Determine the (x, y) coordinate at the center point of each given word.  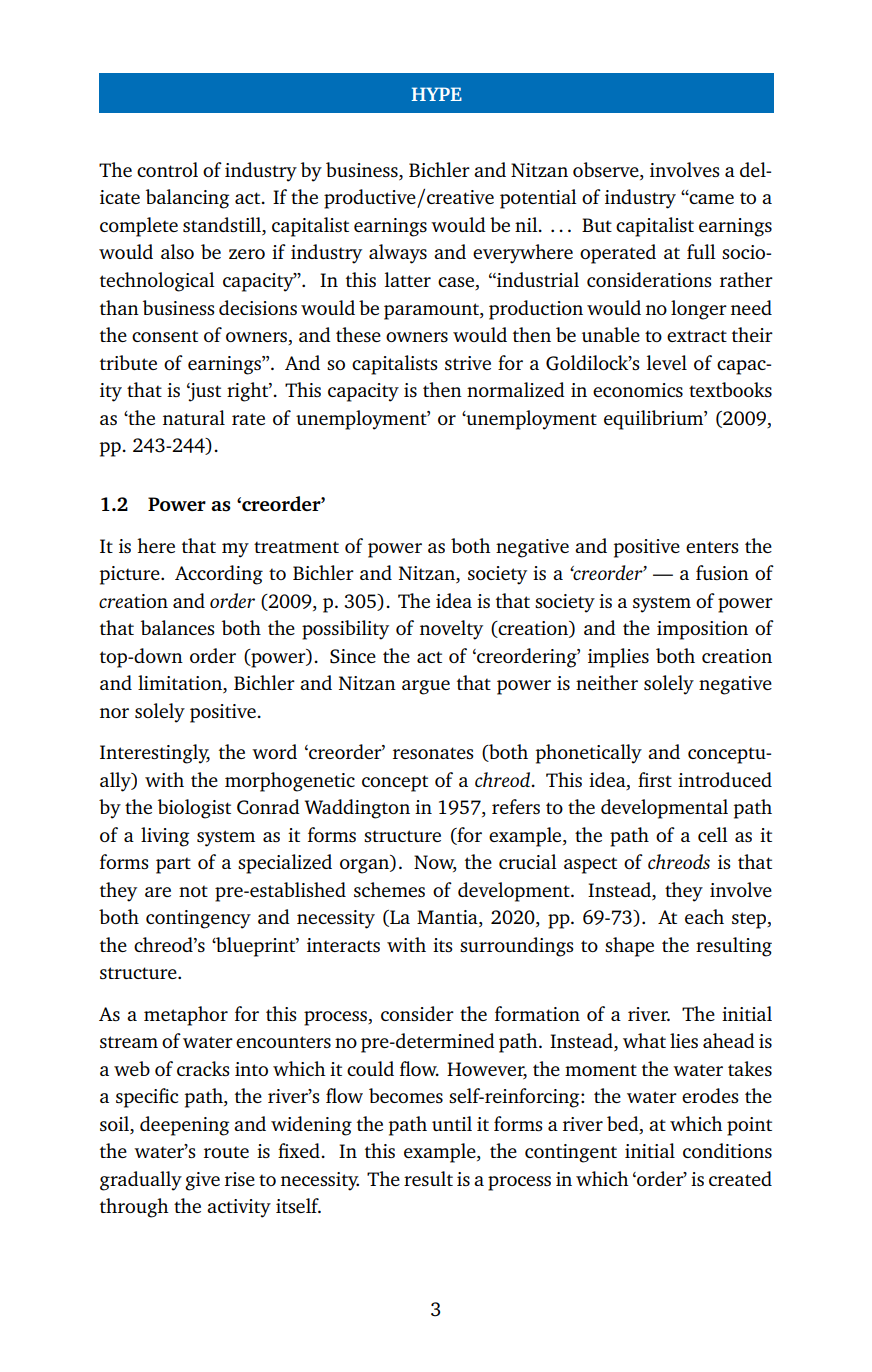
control (167, 169)
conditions (727, 1150)
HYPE (437, 94)
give (202, 1181)
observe (607, 171)
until (452, 1123)
